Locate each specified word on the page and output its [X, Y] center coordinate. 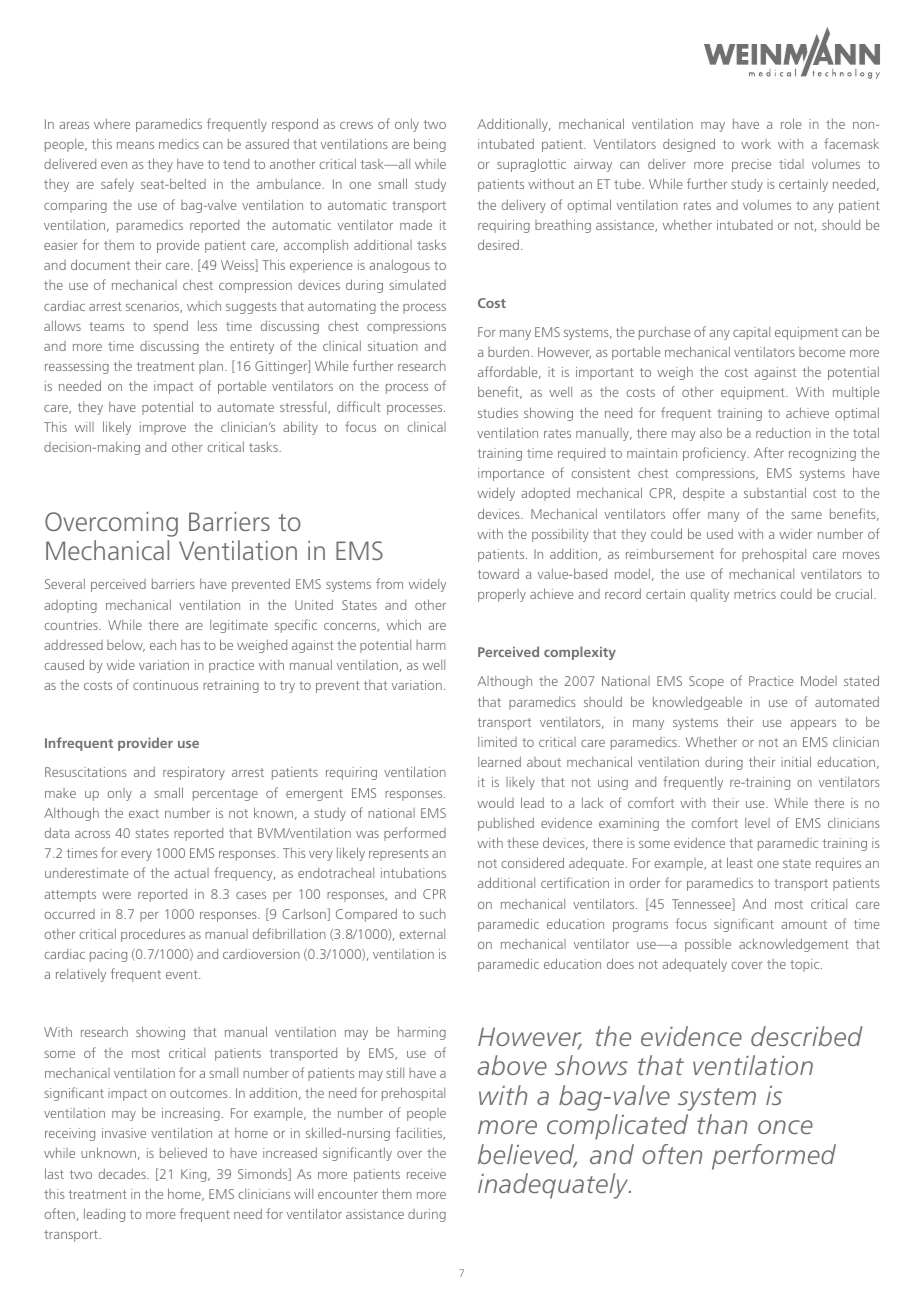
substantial [775, 492]
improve [163, 428]
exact [144, 813]
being [430, 145]
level [757, 823]
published [506, 824]
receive [426, 1174]
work [756, 144]
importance [511, 474]
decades [123, 1173]
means [135, 145]
